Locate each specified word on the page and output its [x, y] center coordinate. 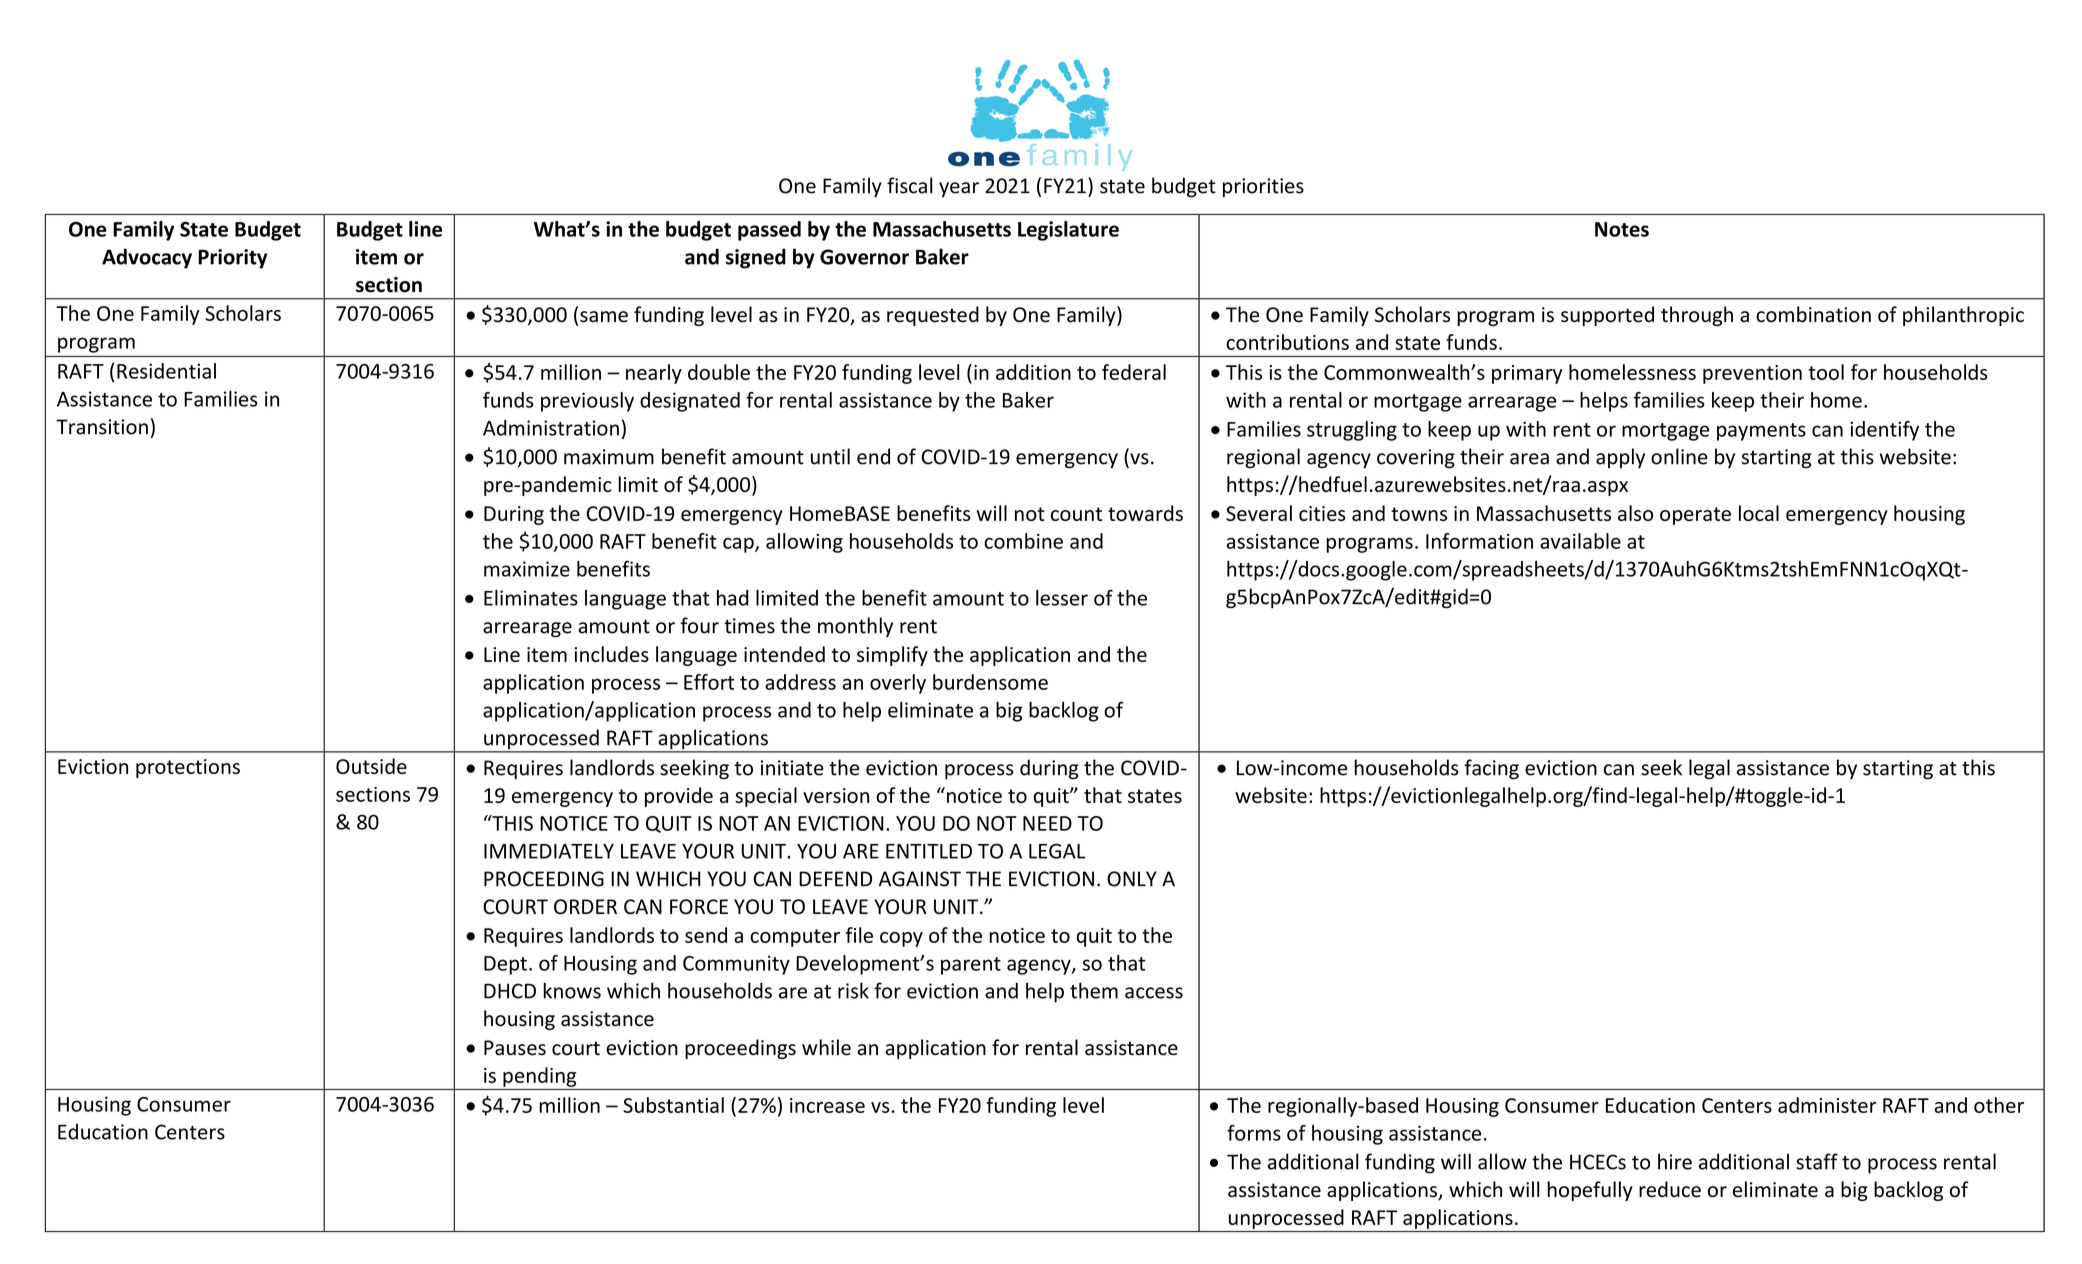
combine [1023, 541]
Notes [1622, 229]
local [1759, 513]
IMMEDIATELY [549, 851]
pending [539, 1077]
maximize [527, 569]
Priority [233, 259]
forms [1254, 1133]
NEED [1047, 823]
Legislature [1068, 231]
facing [1491, 769]
